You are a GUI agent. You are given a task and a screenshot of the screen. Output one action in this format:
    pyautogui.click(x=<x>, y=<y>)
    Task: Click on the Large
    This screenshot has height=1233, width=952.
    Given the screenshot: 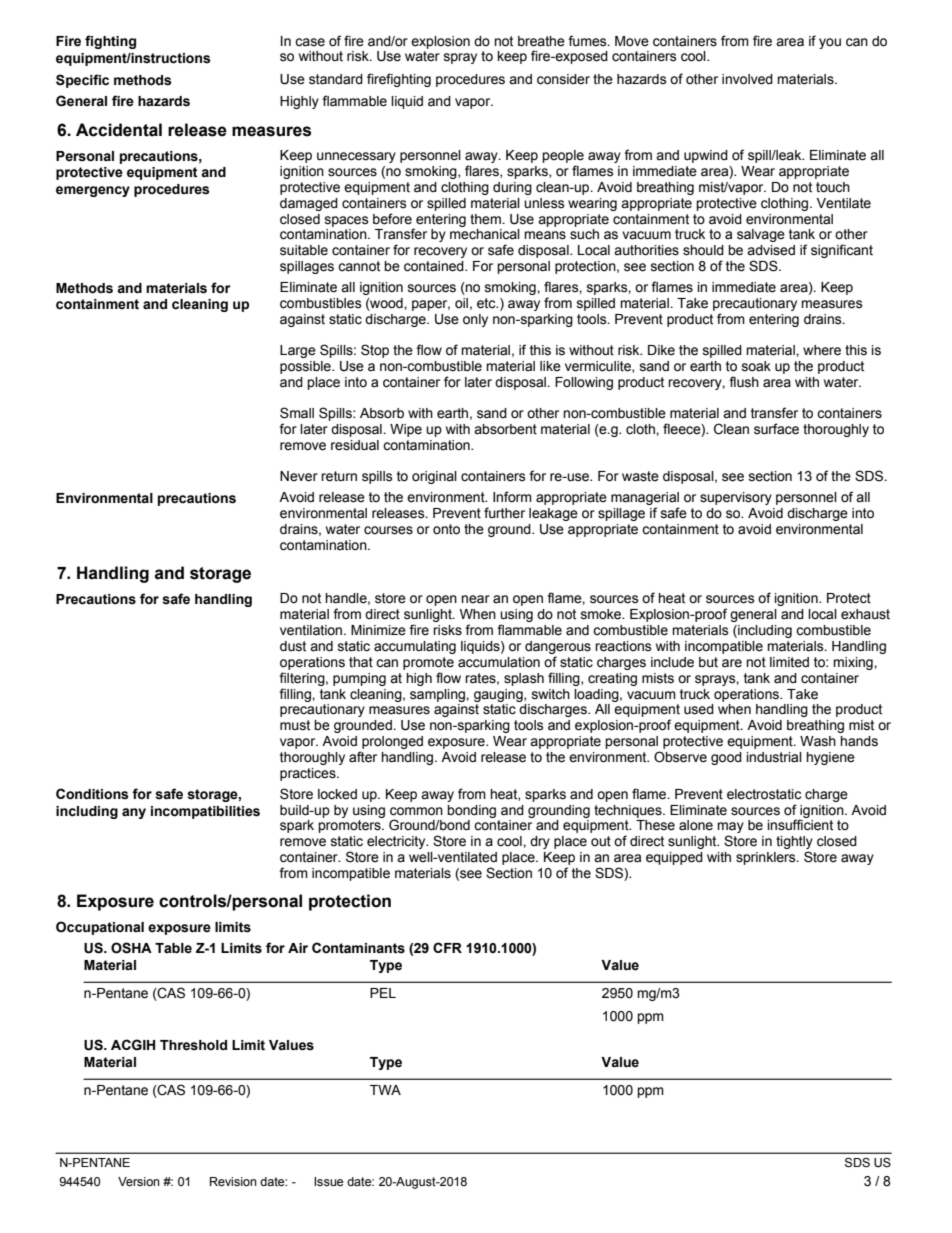 What is the action you would take?
    pyautogui.click(x=298, y=351)
